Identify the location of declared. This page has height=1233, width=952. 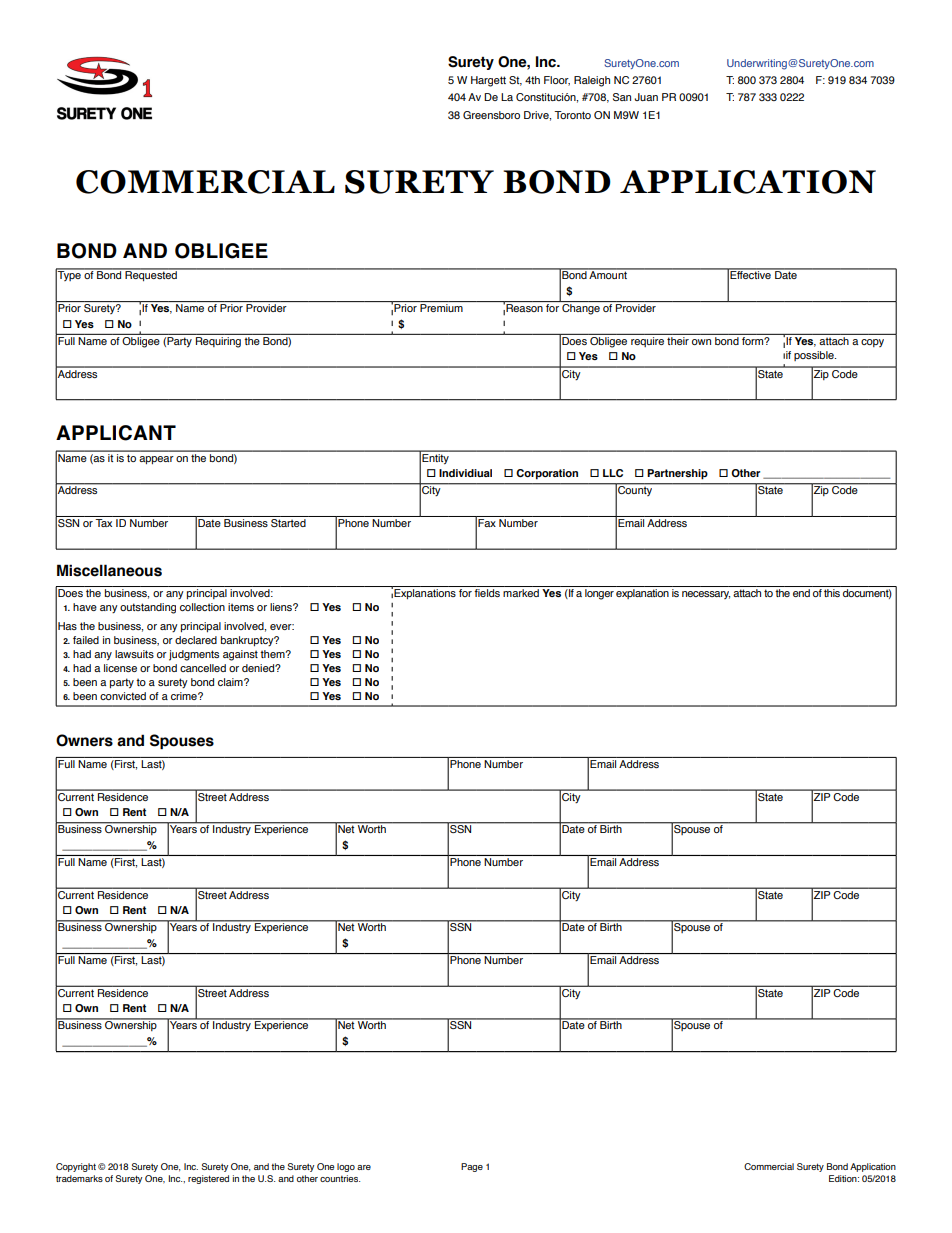
(196, 640).
